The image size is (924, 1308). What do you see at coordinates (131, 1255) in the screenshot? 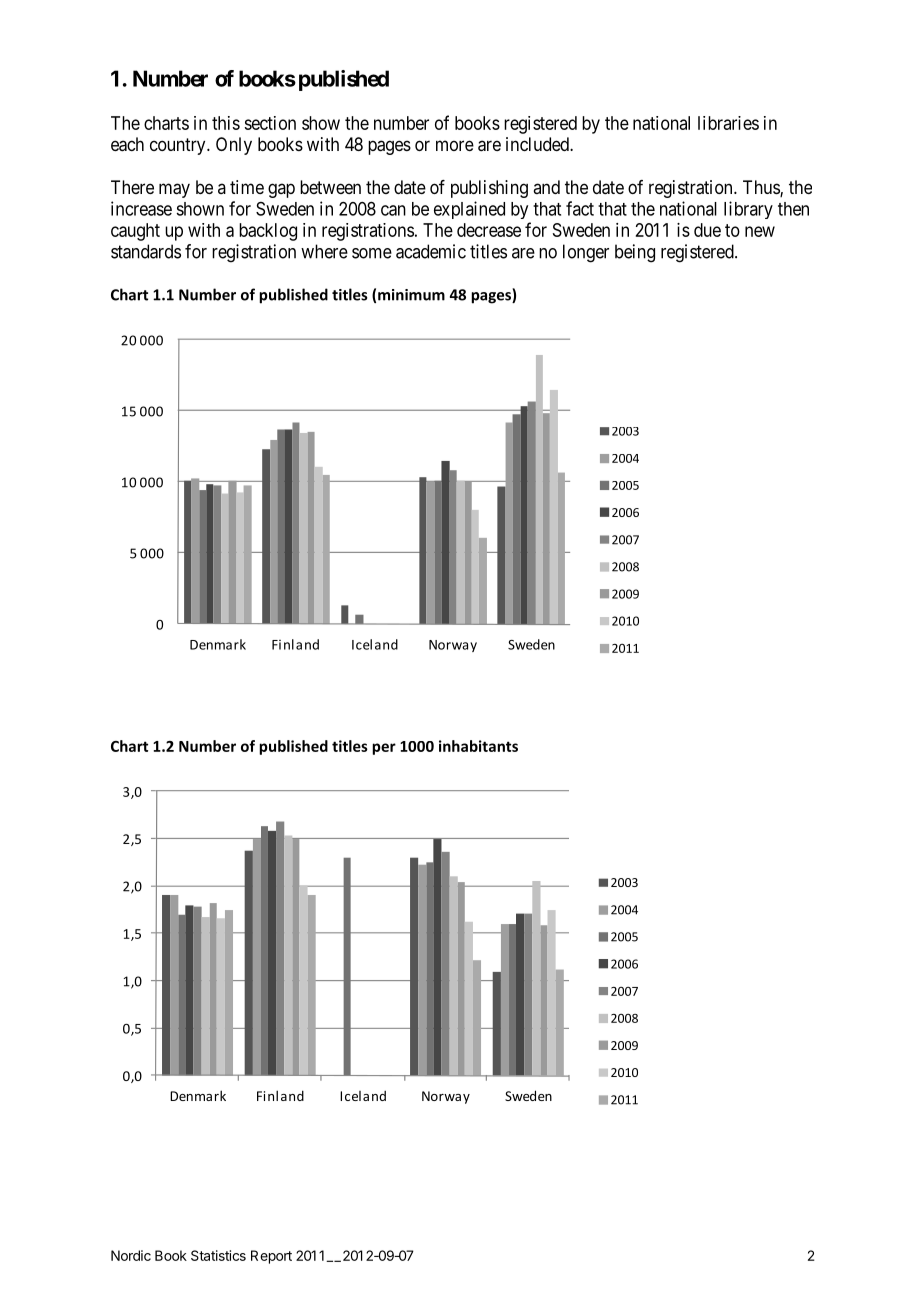
I see `Nordic` at bounding box center [131, 1255].
